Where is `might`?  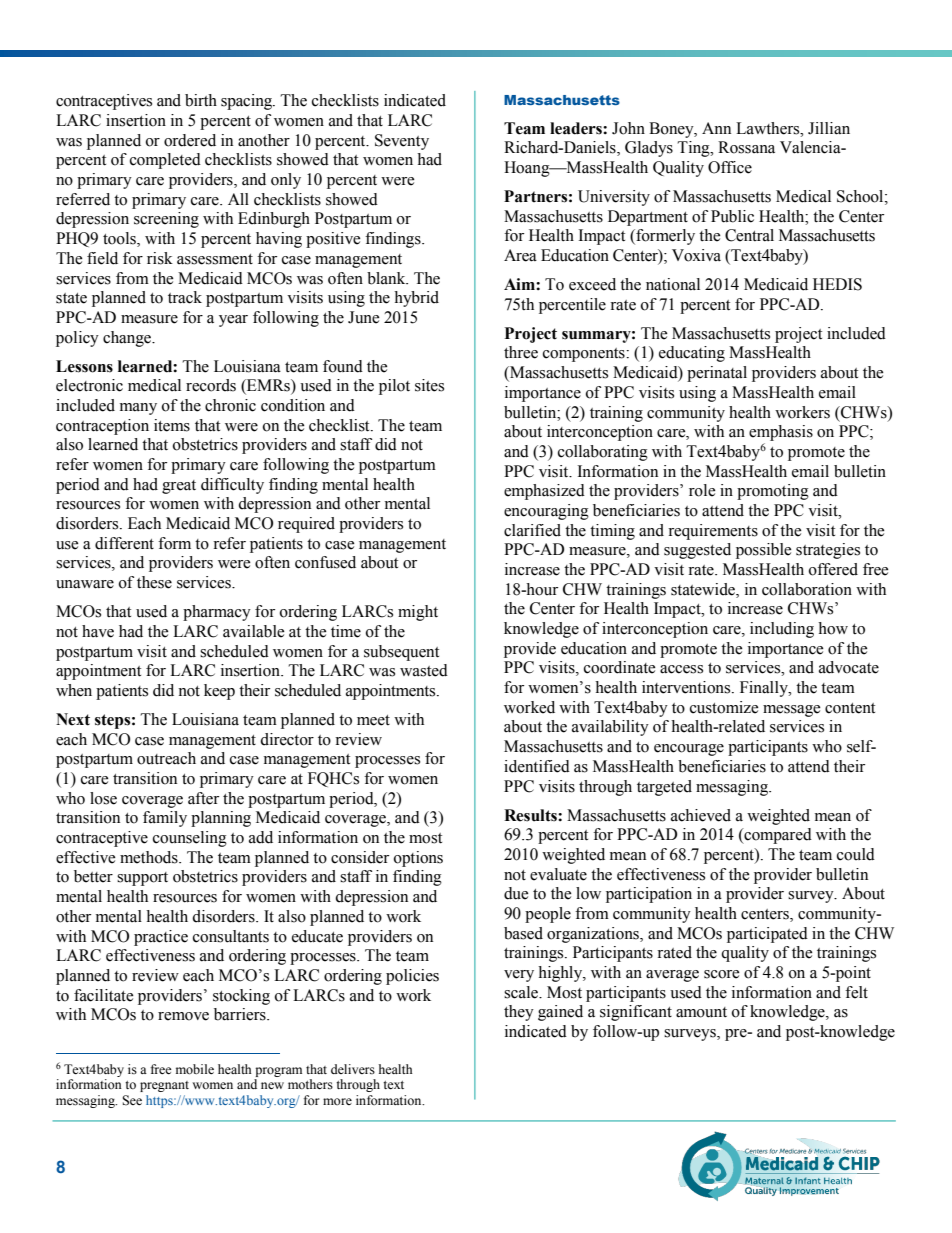 might is located at coordinates (418, 613).
